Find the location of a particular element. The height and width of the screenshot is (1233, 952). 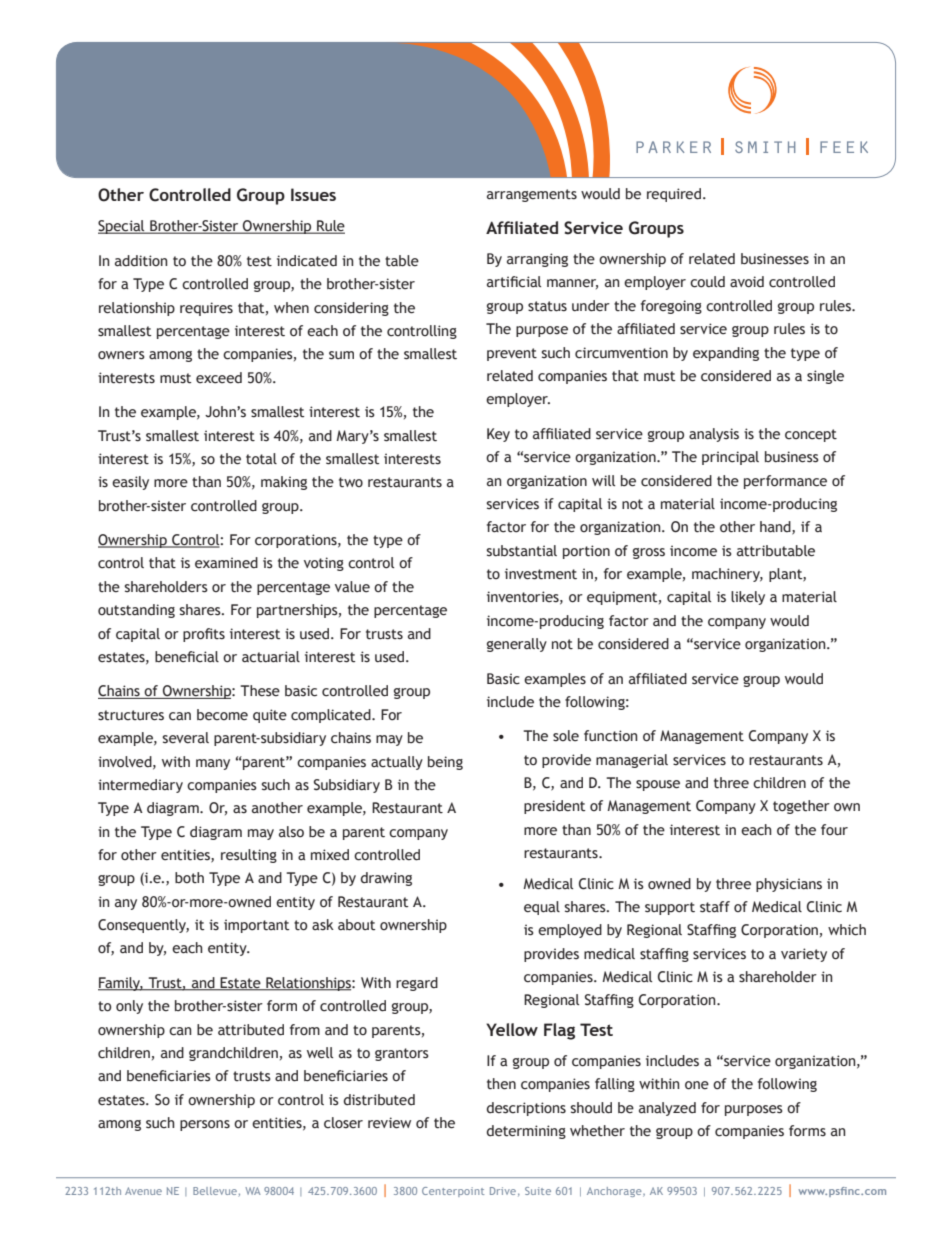

arrangements is located at coordinates (532, 195).
